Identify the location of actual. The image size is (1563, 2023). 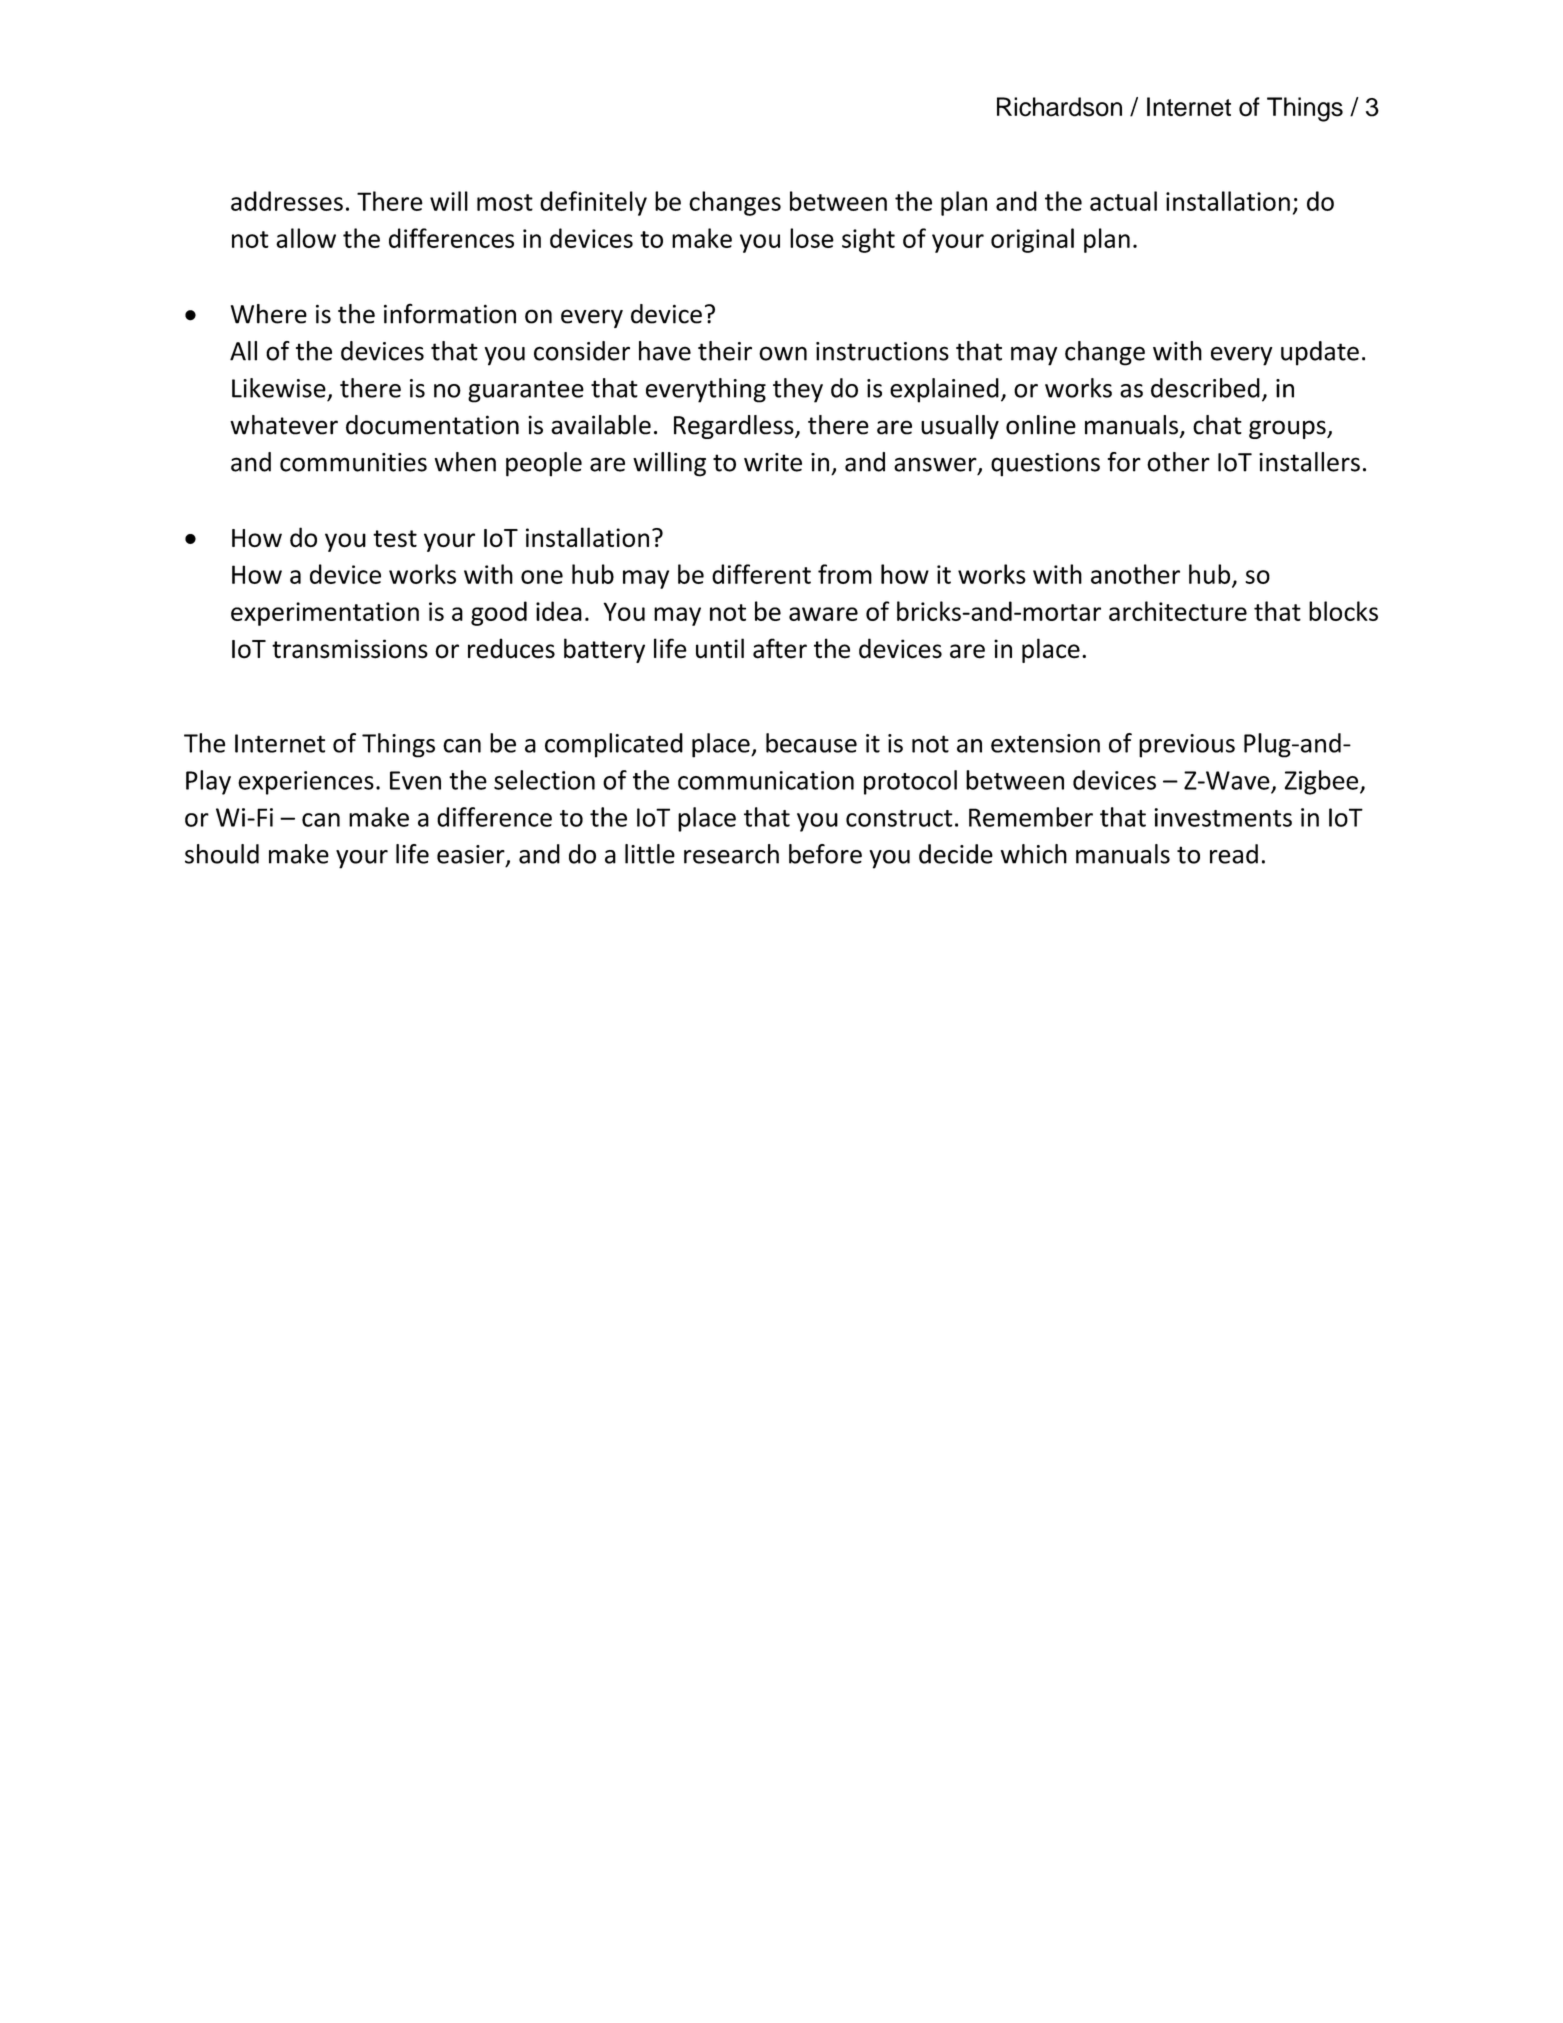
(1123, 201).
